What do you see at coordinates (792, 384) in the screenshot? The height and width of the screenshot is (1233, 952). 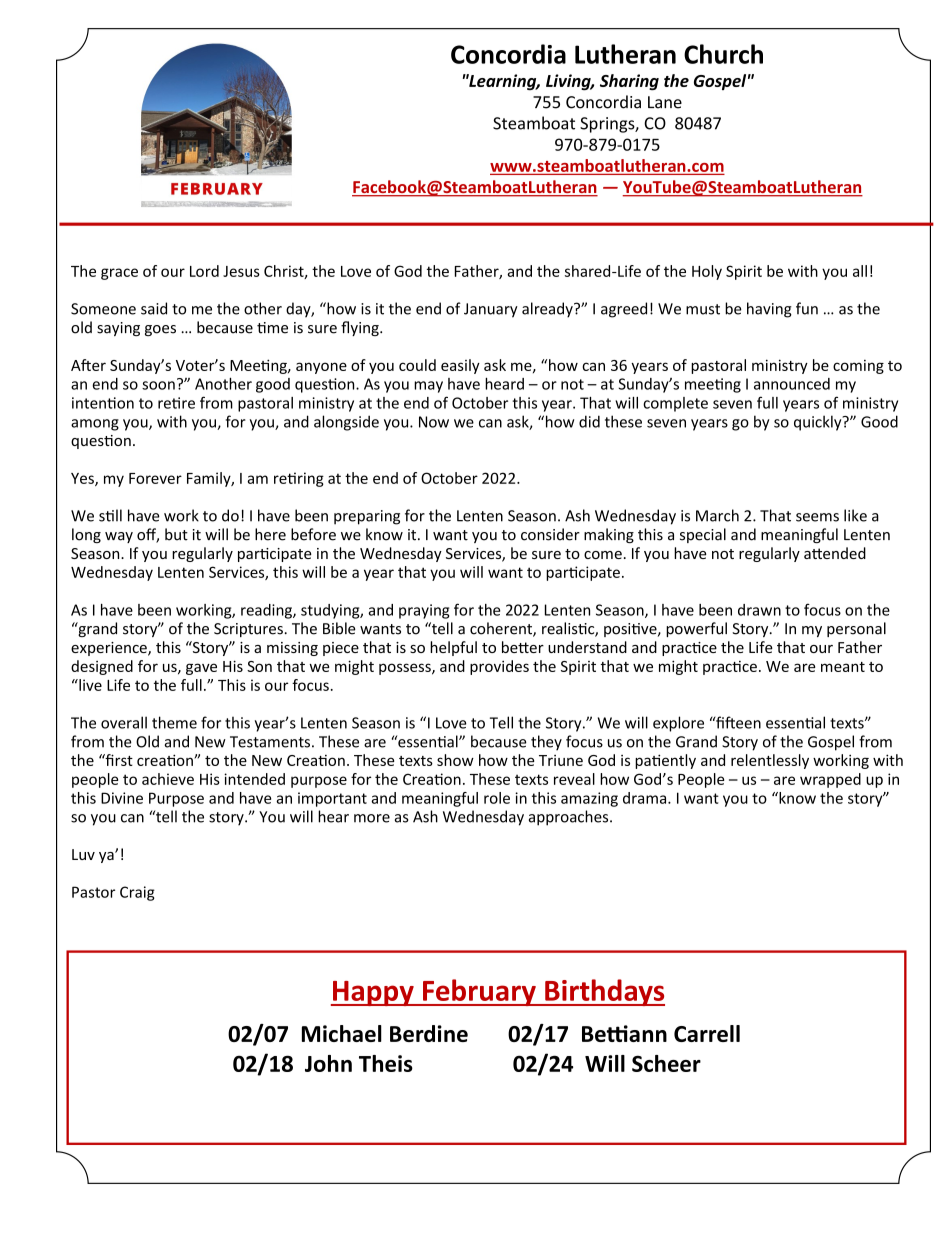 I see `announced` at bounding box center [792, 384].
